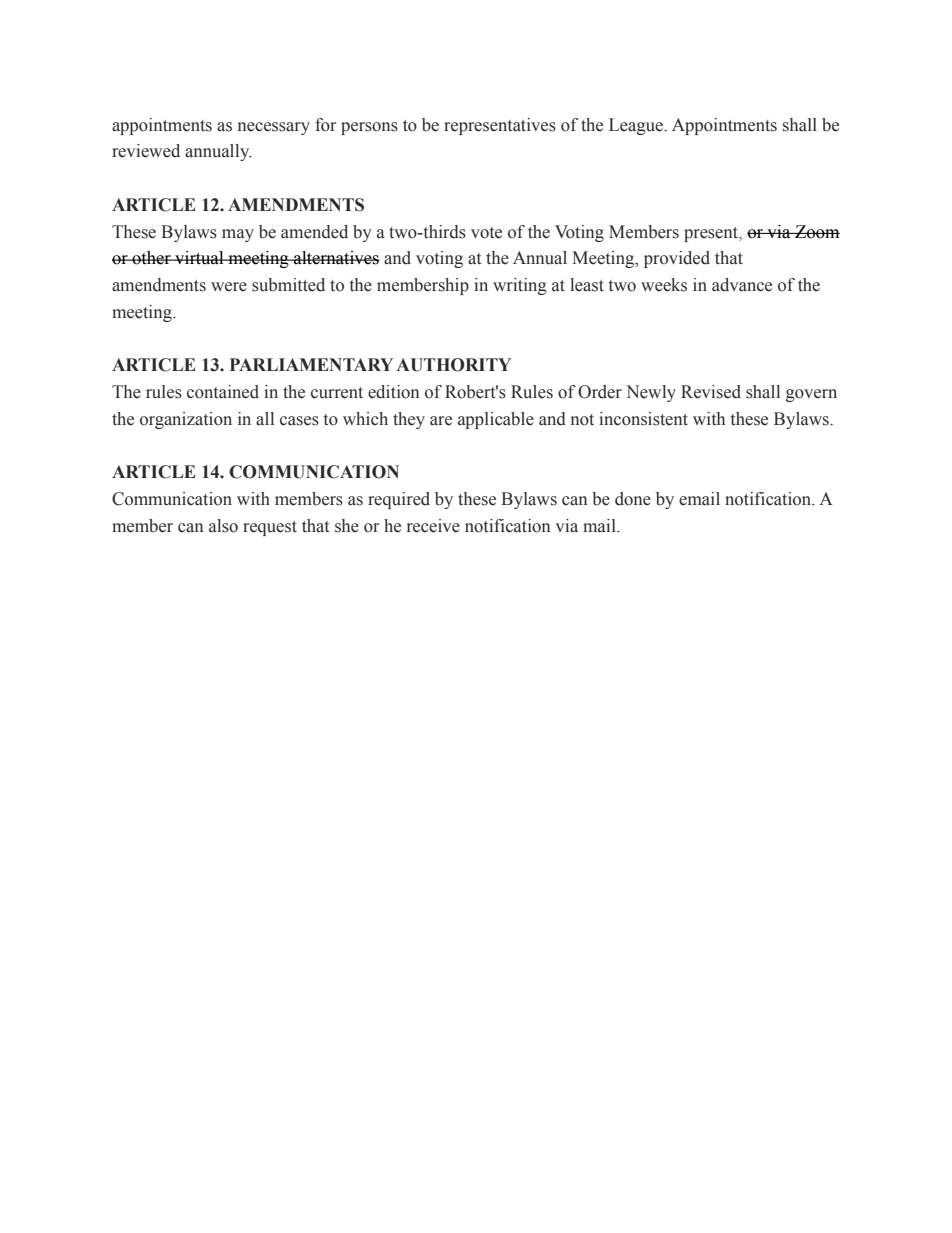  What do you see at coordinates (274, 128) in the screenshot?
I see `necessary` at bounding box center [274, 128].
